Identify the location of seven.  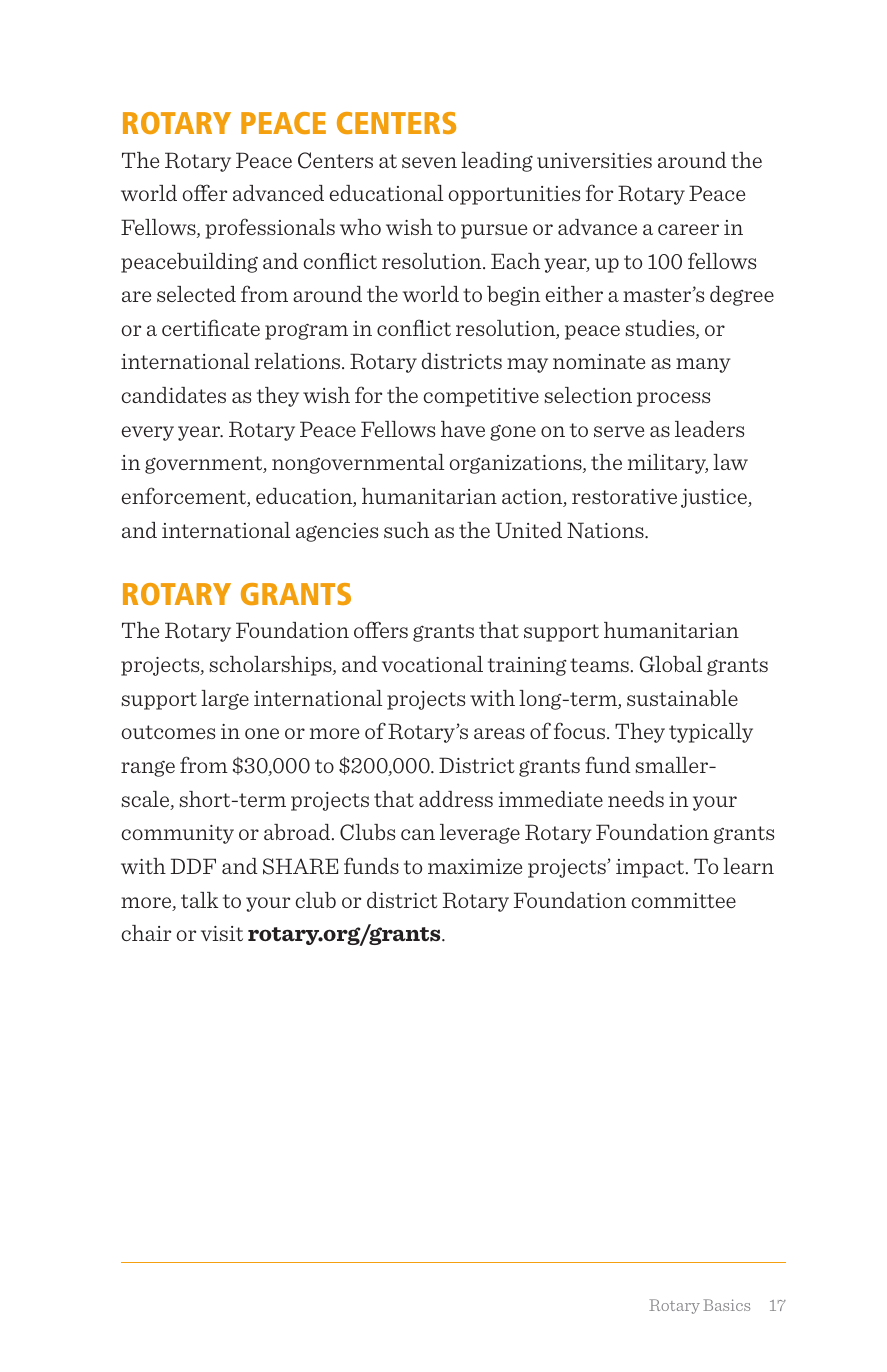
(429, 162).
